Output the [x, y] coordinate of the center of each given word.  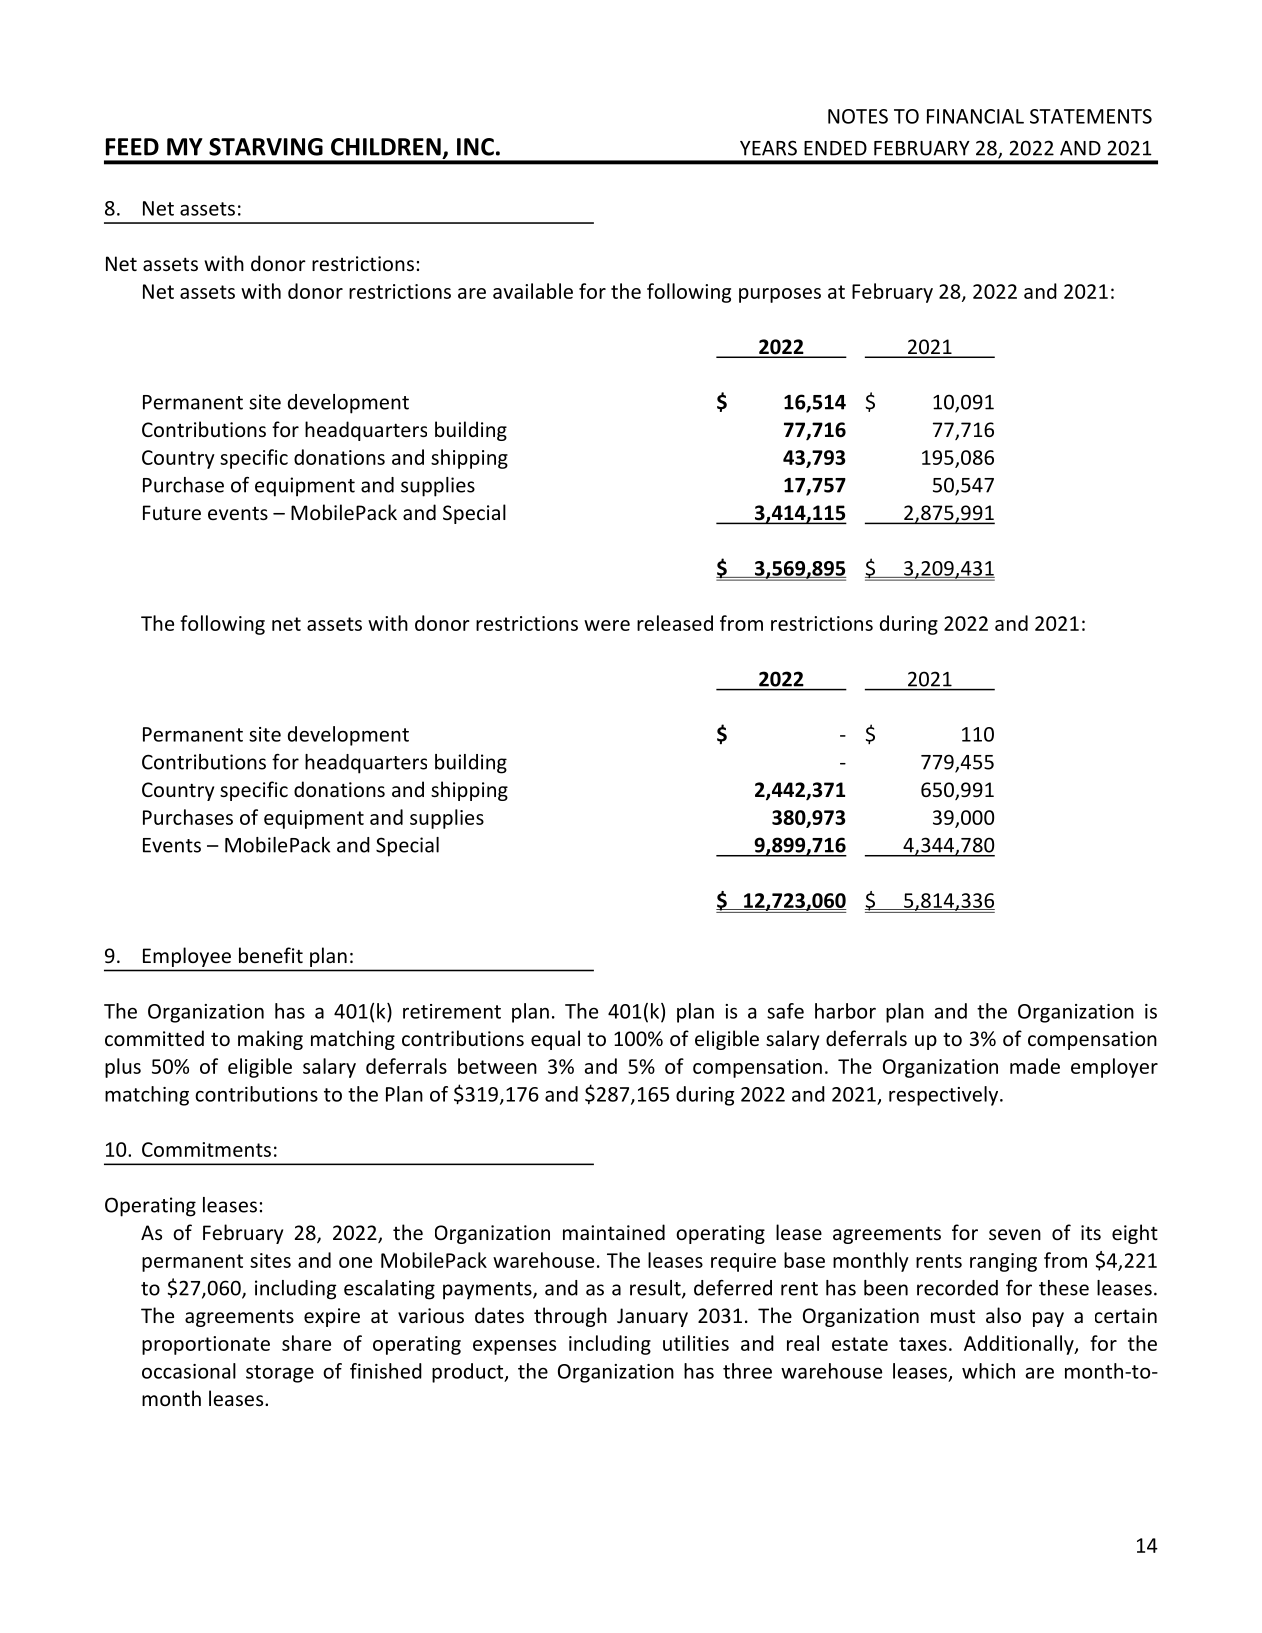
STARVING [266, 147]
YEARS [768, 148]
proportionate [206, 1345]
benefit [271, 955]
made [1035, 1066]
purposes [780, 295]
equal [555, 1040]
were [607, 625]
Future [172, 512]
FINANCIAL [975, 116]
